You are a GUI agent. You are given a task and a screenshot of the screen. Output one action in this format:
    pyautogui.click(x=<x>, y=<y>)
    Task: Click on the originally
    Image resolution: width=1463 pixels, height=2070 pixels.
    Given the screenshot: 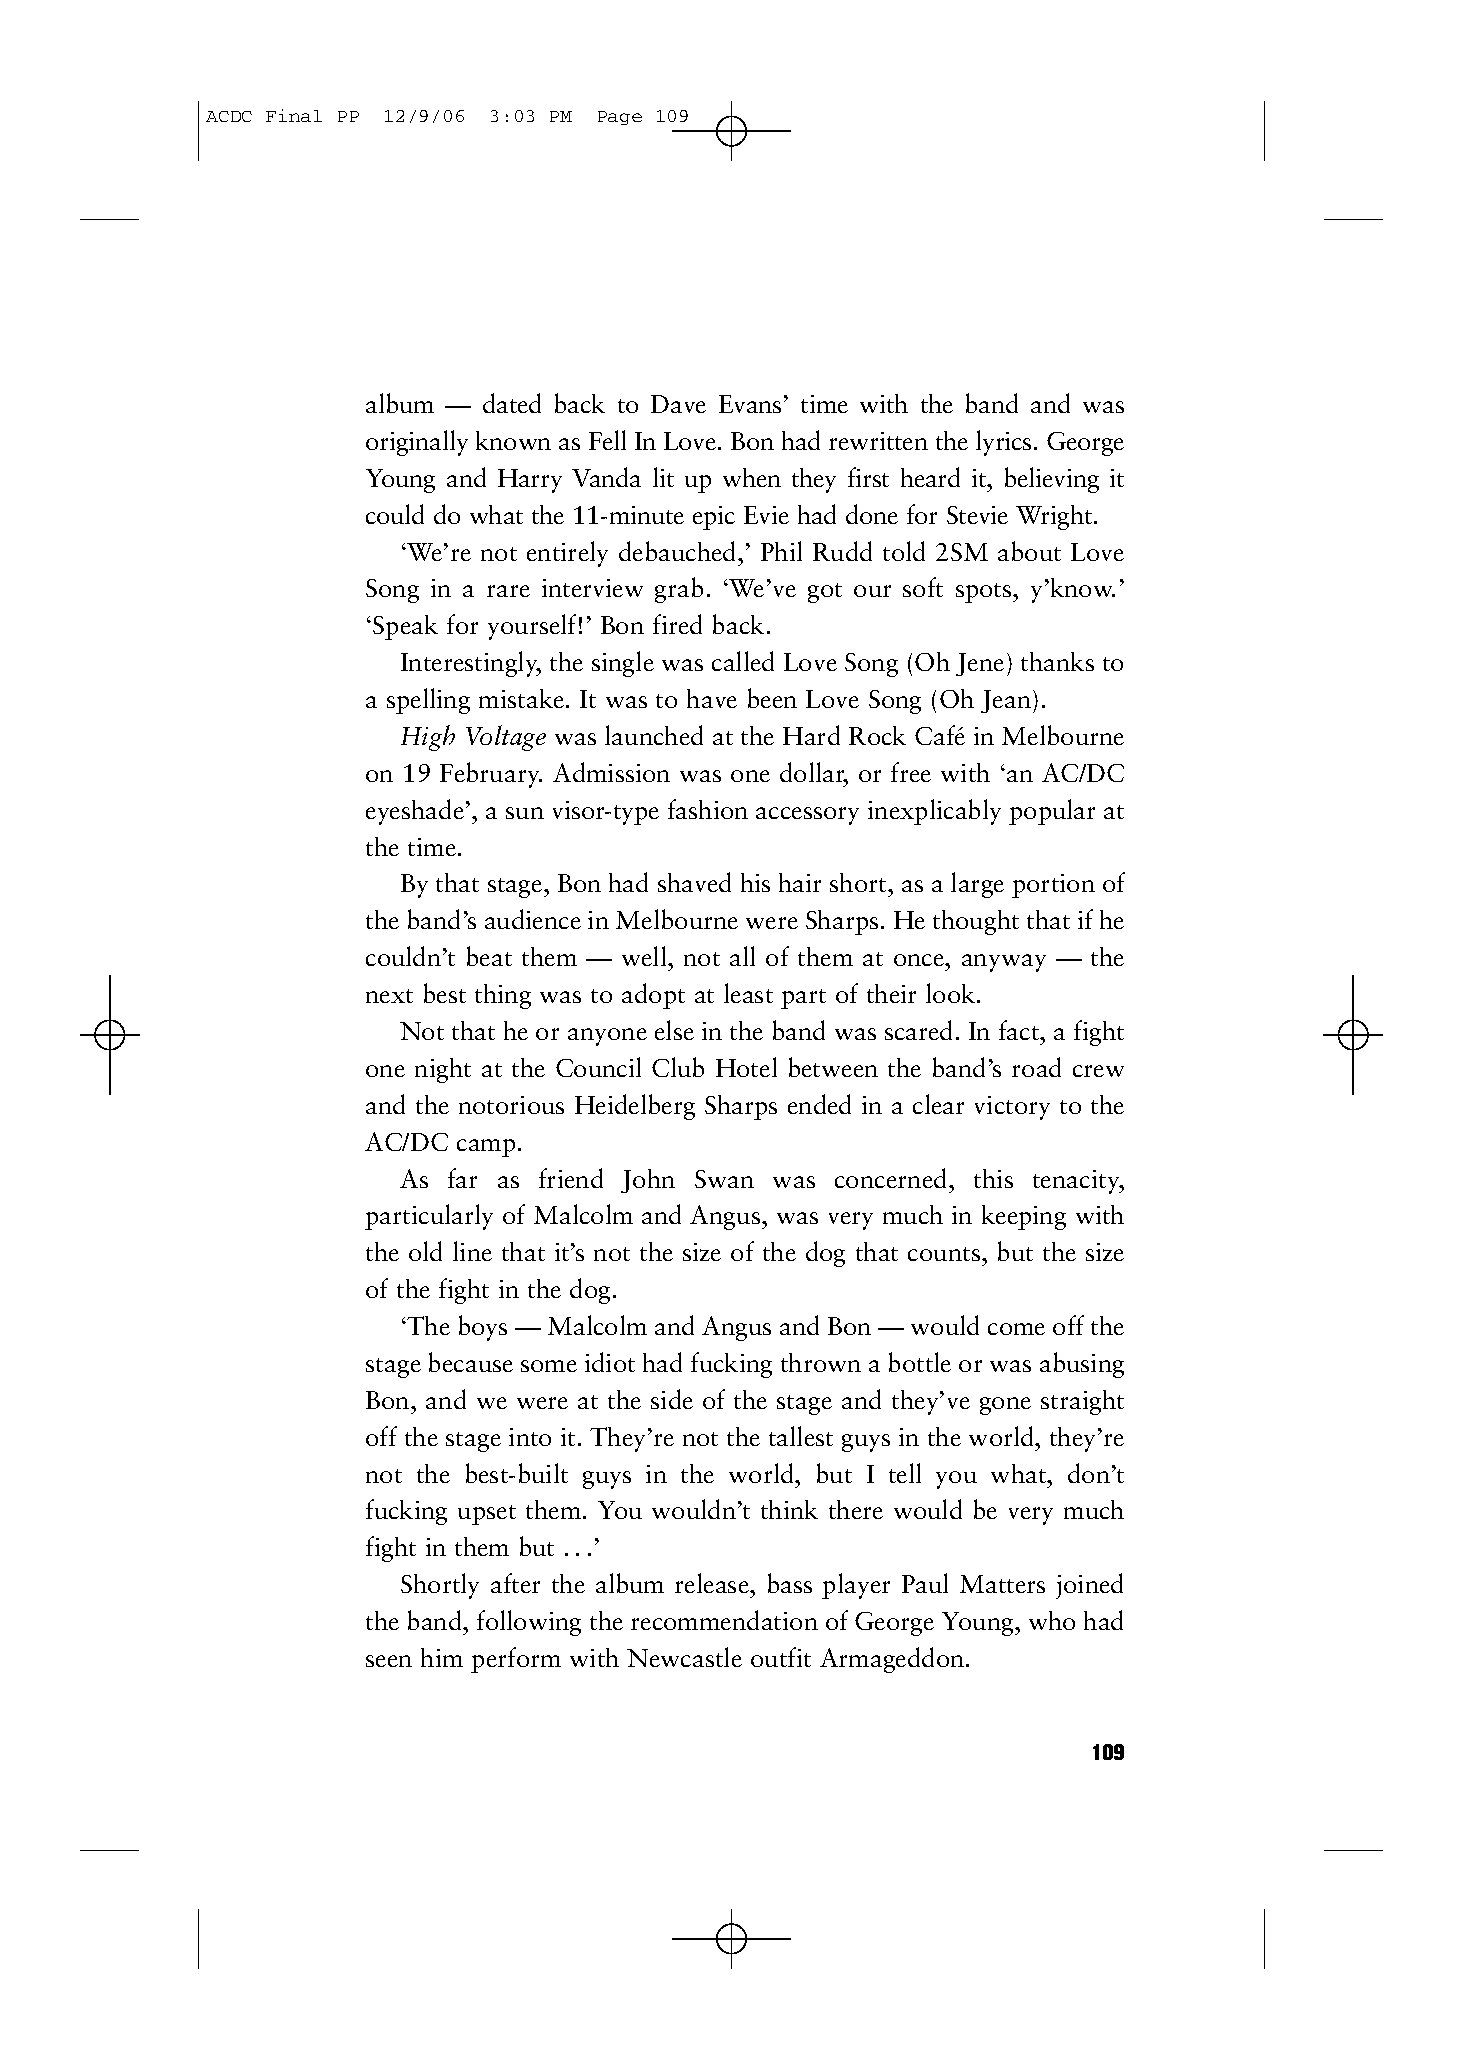 What is the action you would take?
    pyautogui.click(x=417, y=443)
